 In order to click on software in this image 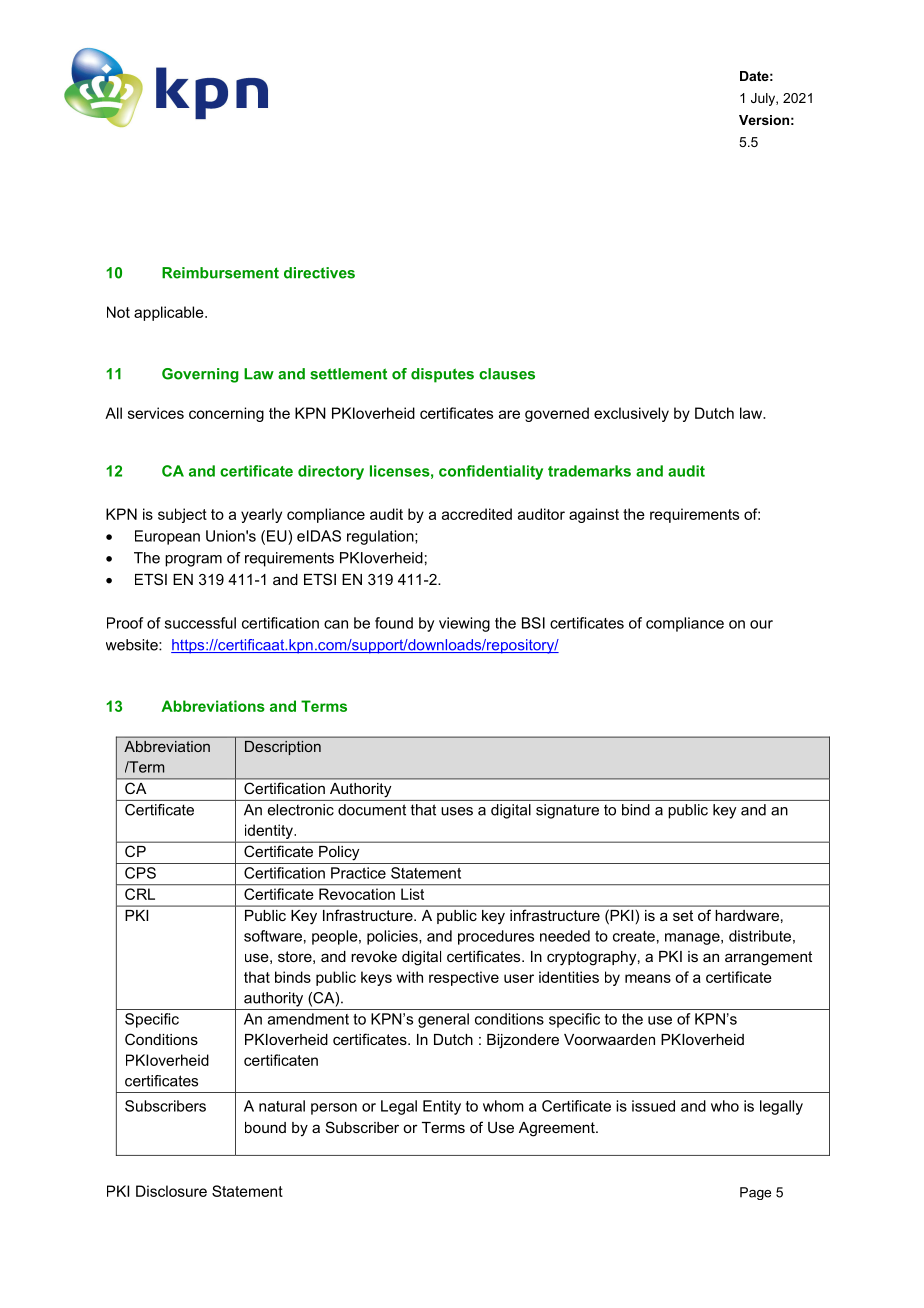, I will do `click(273, 936)`.
